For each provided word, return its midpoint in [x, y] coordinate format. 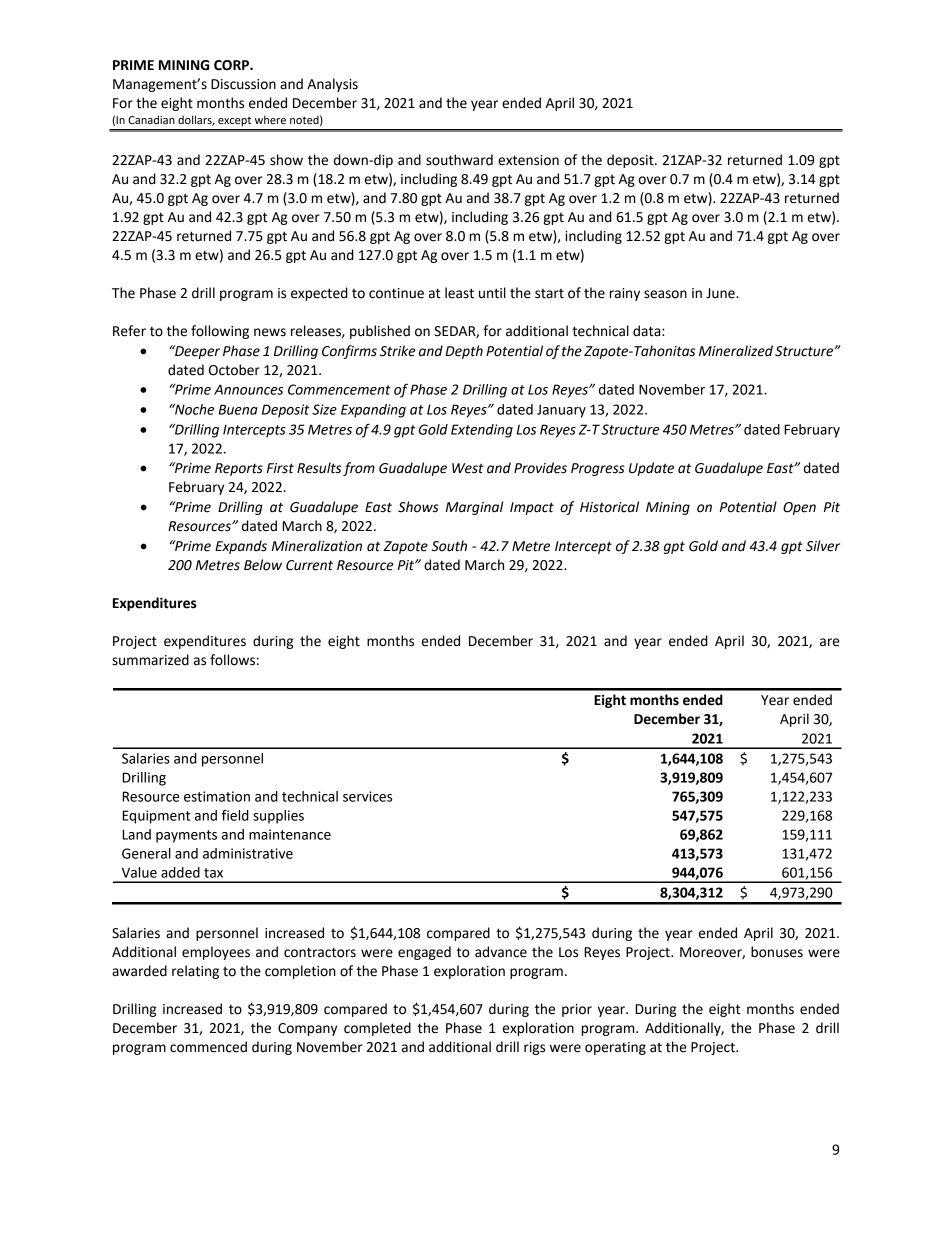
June [721, 293]
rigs [534, 1048]
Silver [823, 546]
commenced [208, 1047]
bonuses [777, 952]
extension [528, 160]
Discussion [243, 84]
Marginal [474, 508]
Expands [241, 547]
